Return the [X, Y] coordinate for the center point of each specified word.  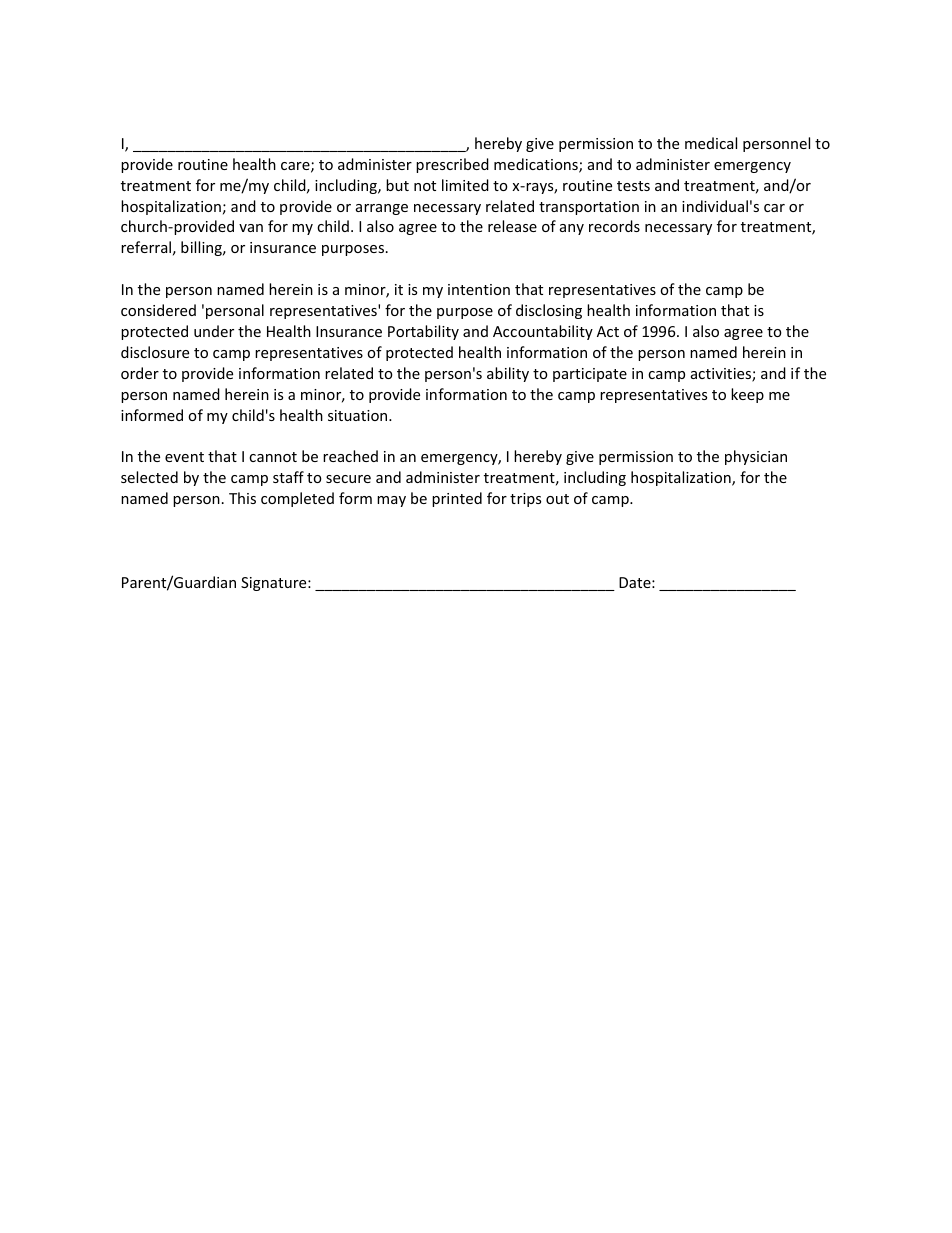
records [614, 226]
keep [747, 395]
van [251, 228]
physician [756, 457]
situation [359, 415]
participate [590, 375]
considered [158, 310]
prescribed [452, 165]
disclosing [549, 311]
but [397, 185]
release [512, 226]
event [184, 457]
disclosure [155, 352]
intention [479, 289]
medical [711, 143]
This [242, 498]
